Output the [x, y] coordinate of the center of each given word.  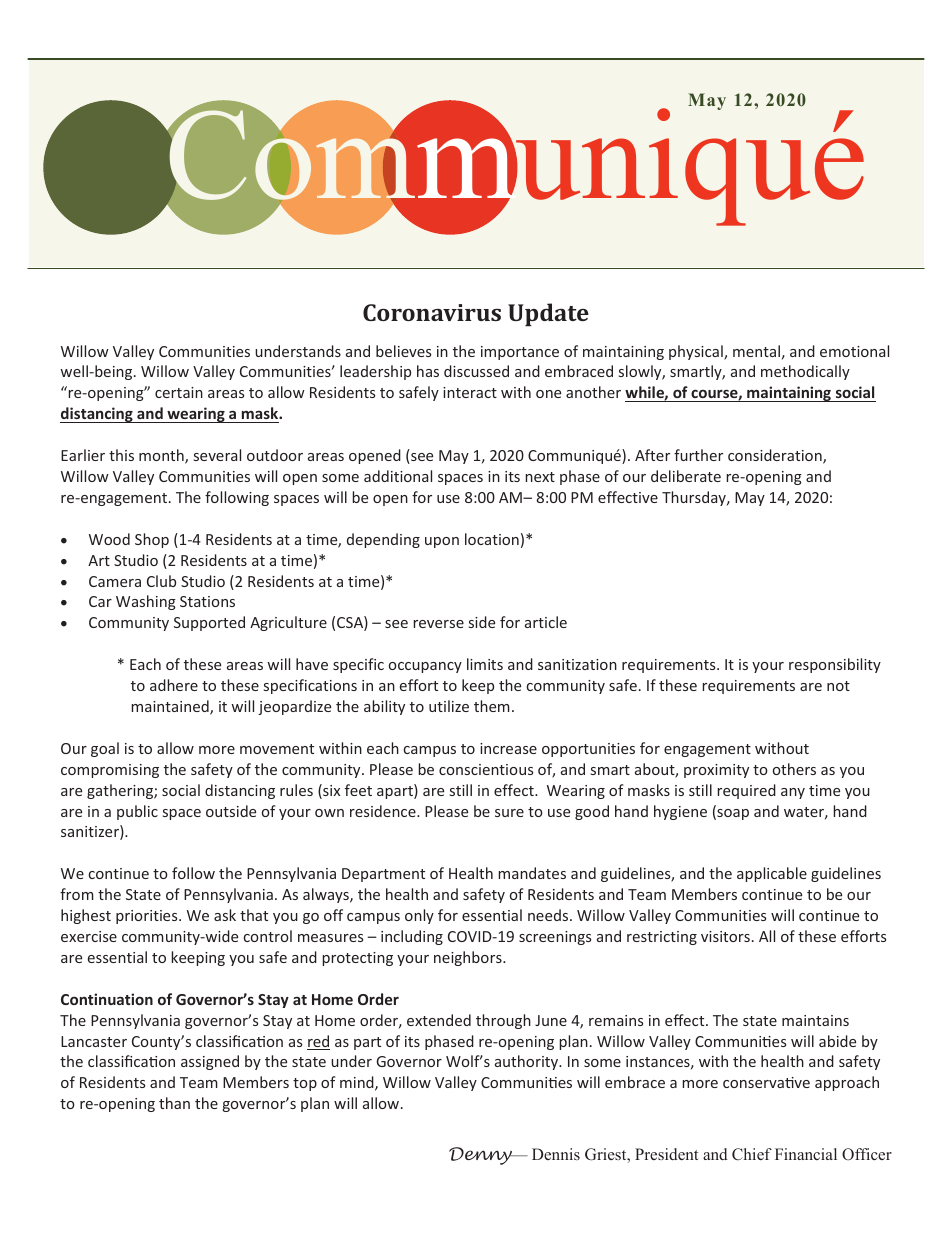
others [794, 769]
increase [508, 748]
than [174, 1103]
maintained [171, 707]
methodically [805, 372]
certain [179, 392]
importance [520, 353]
